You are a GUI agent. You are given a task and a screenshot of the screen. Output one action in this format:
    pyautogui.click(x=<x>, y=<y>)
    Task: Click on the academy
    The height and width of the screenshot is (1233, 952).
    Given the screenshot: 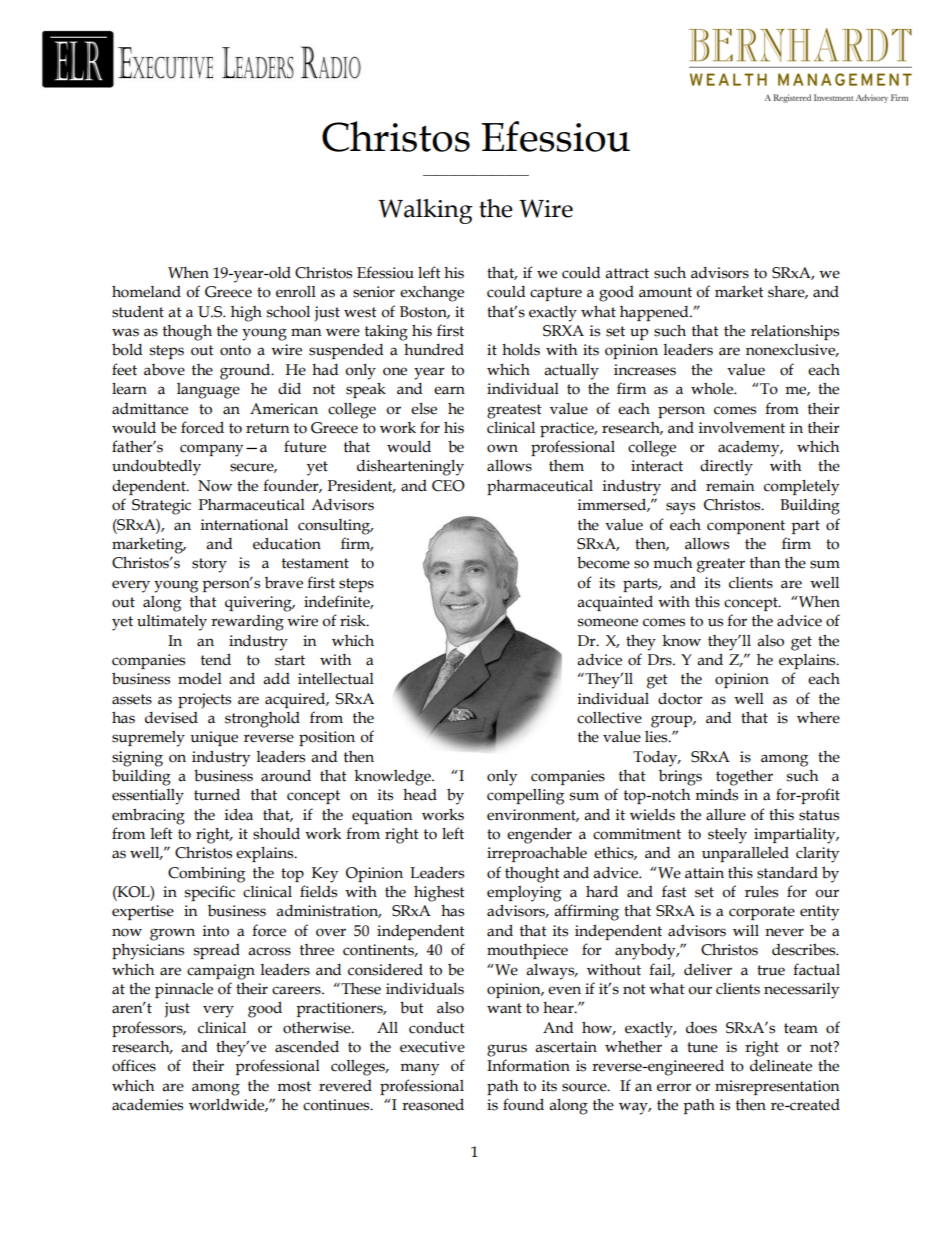 What is the action you would take?
    pyautogui.click(x=750, y=449)
